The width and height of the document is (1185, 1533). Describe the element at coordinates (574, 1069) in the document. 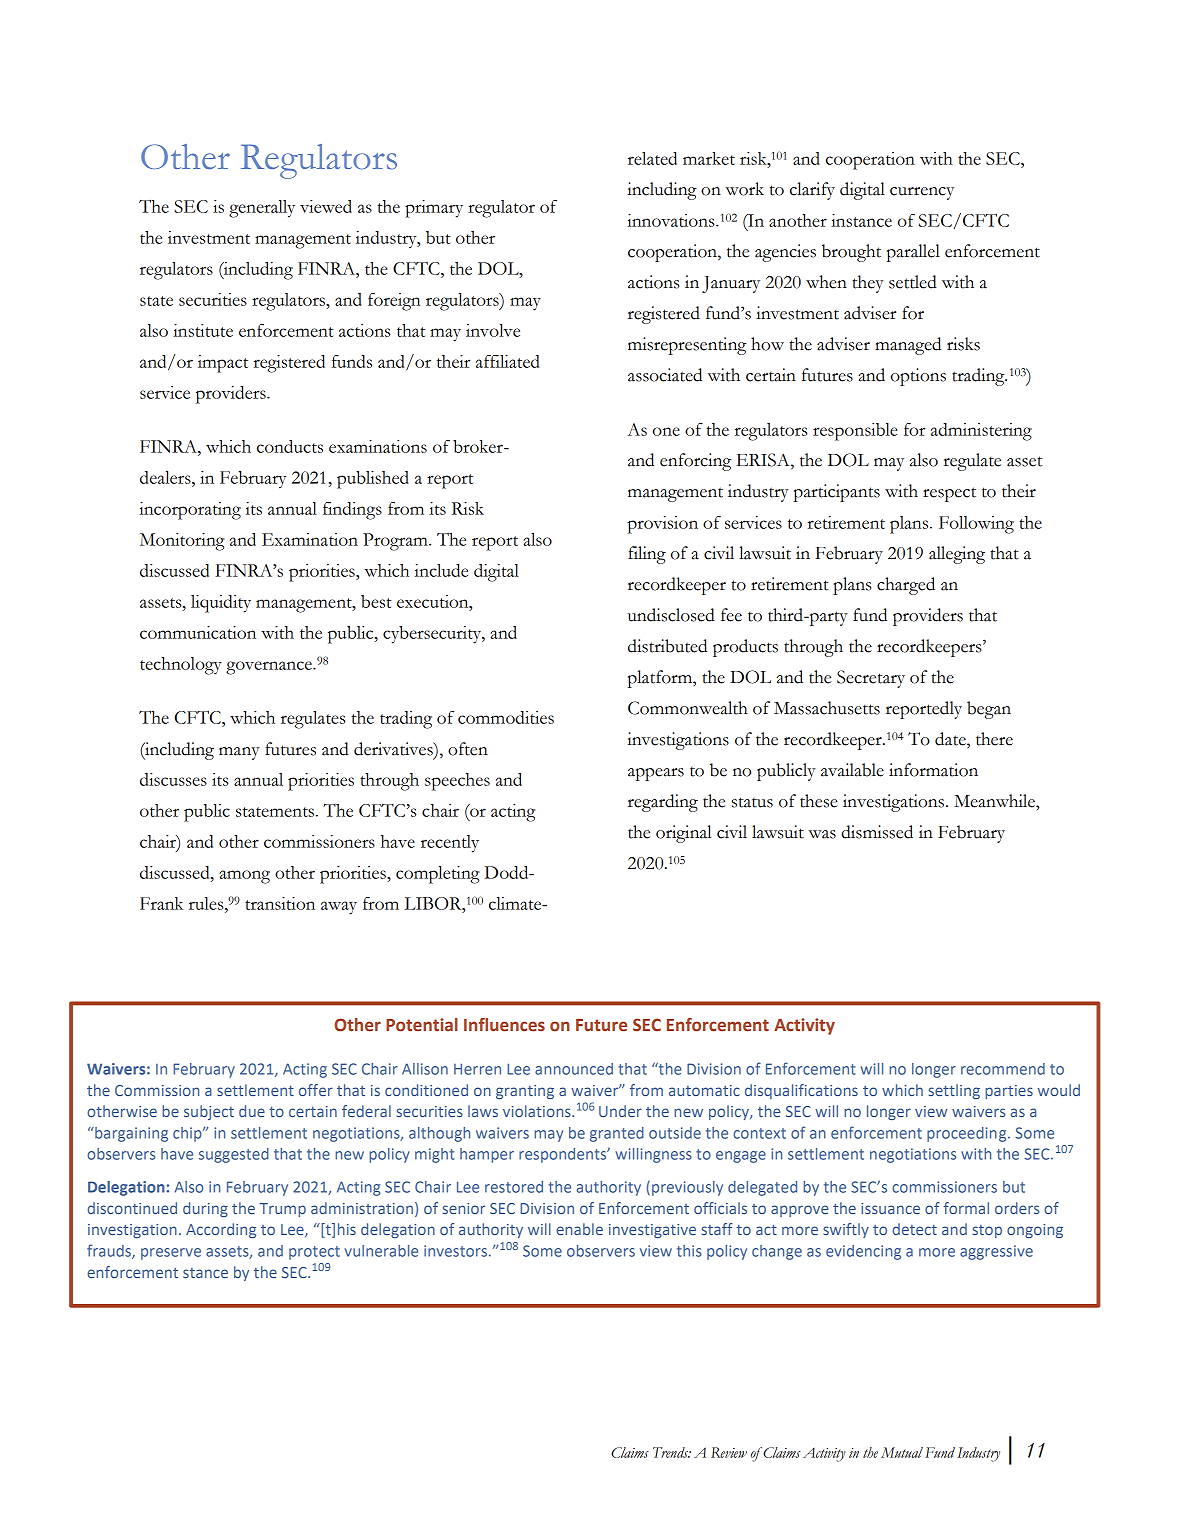

I see `announced` at that location.
